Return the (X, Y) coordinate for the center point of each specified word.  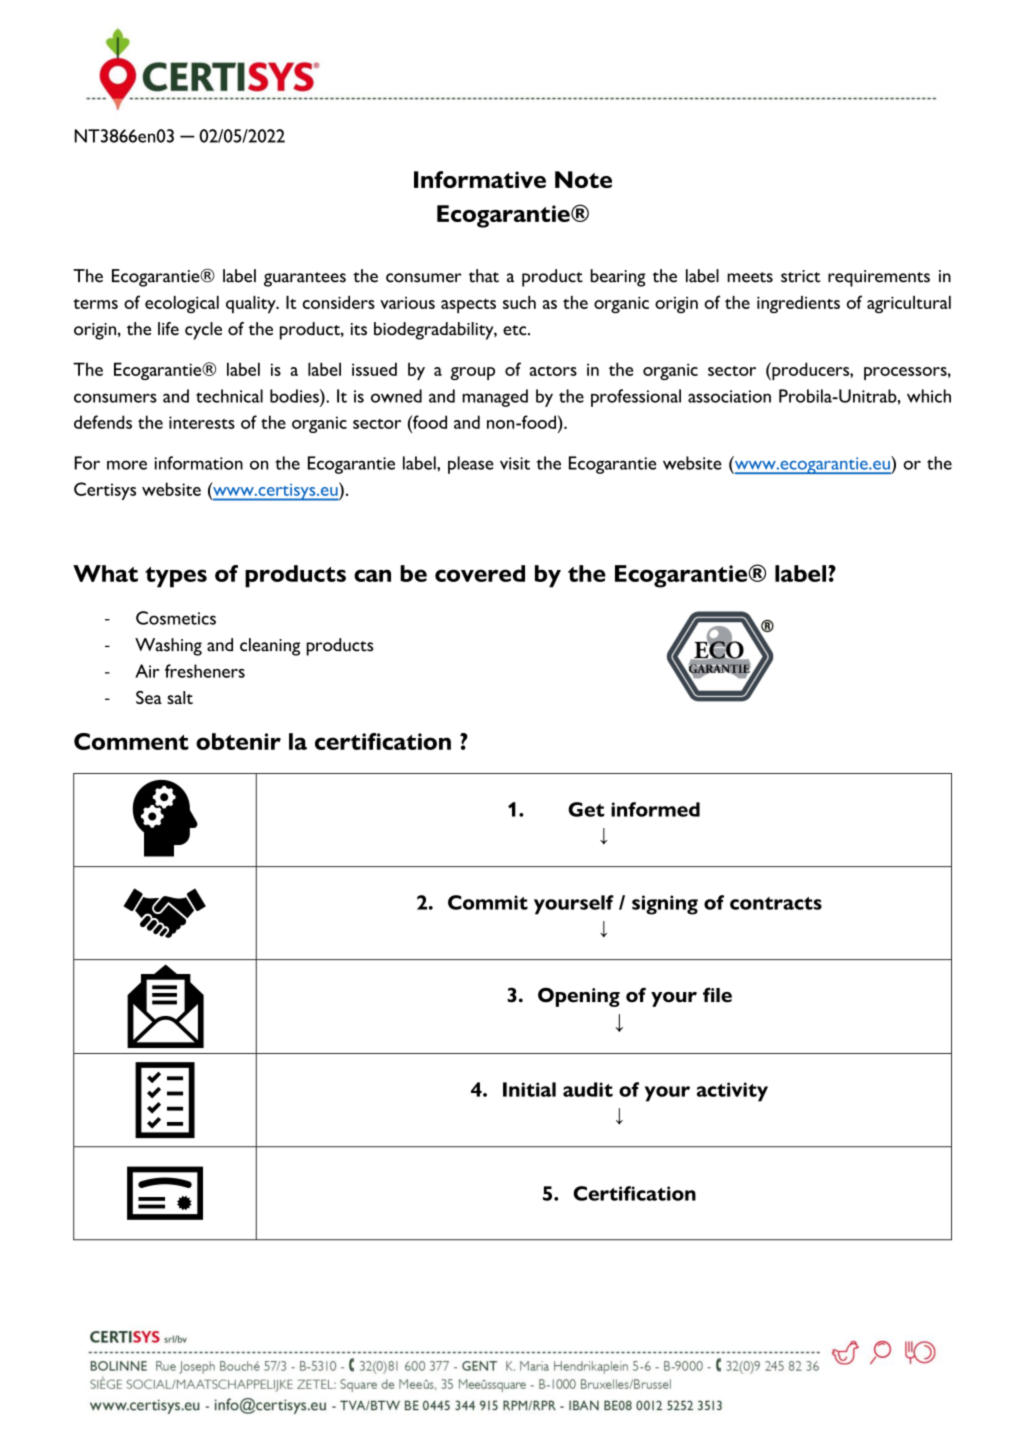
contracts (776, 903)
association (729, 396)
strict (801, 276)
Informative (480, 179)
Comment (131, 741)
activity (732, 1092)
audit (588, 1089)
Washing (168, 647)
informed (655, 809)
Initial (529, 1089)
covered (480, 573)
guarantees (305, 279)
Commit (488, 902)
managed (495, 398)
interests (202, 422)
